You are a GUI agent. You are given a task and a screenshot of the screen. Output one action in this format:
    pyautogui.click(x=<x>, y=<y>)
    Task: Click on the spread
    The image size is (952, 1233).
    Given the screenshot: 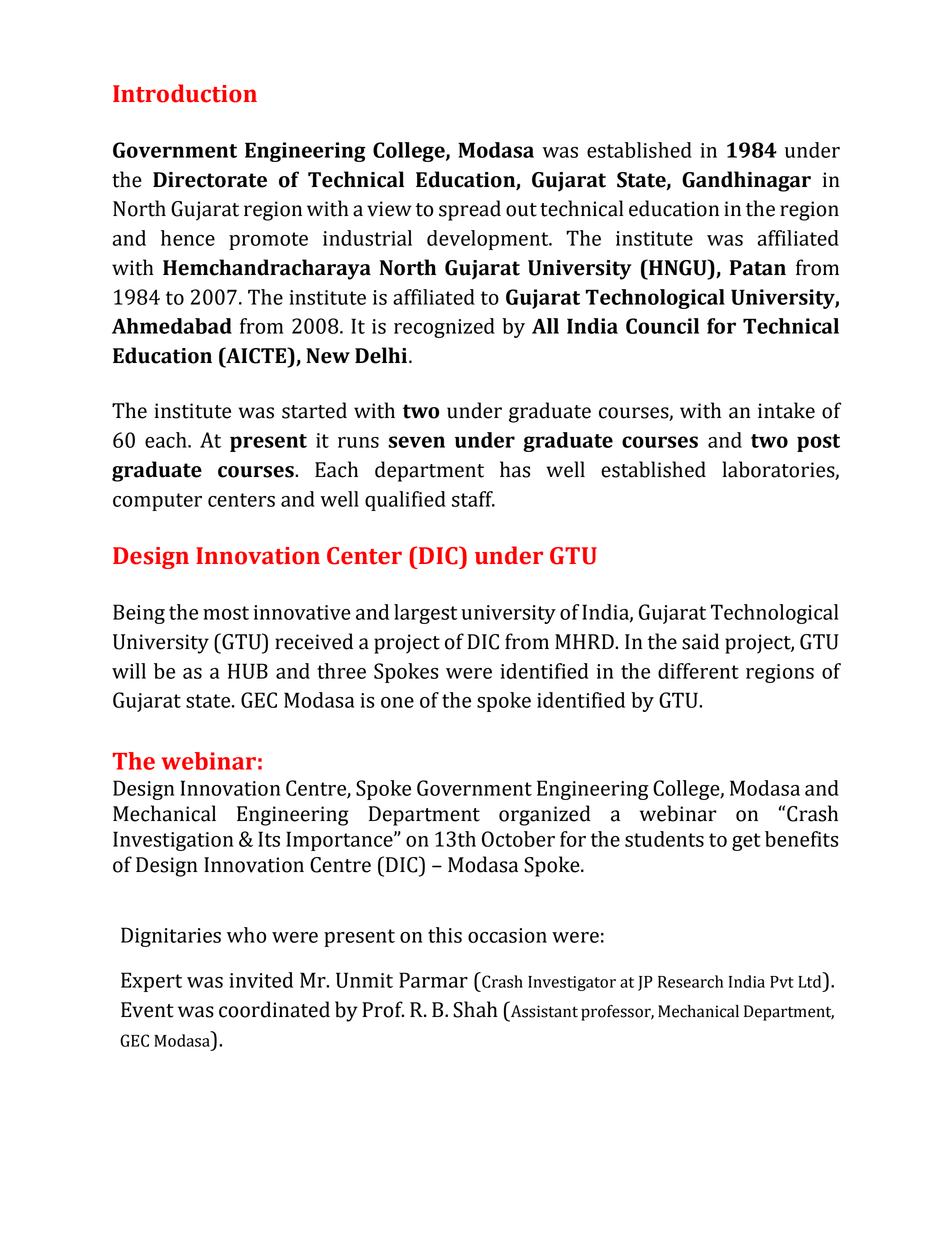 What is the action you would take?
    pyautogui.click(x=470, y=210)
